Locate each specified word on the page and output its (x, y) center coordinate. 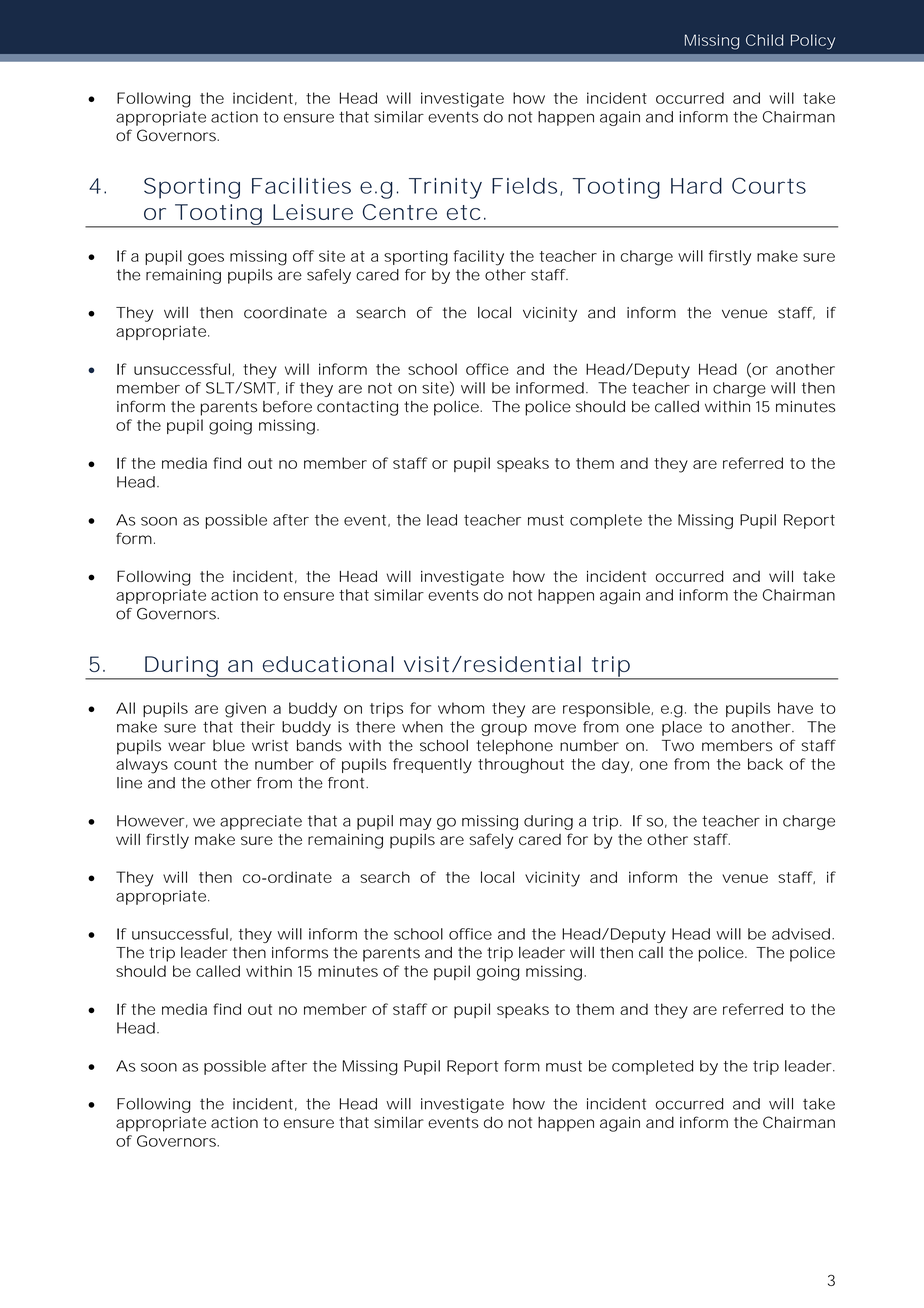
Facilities (301, 185)
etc (464, 212)
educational (328, 664)
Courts (769, 185)
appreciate (261, 822)
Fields (524, 185)
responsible (606, 709)
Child (764, 40)
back (765, 764)
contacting (357, 408)
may (416, 823)
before (287, 406)
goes (206, 259)
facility (478, 258)
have (795, 708)
